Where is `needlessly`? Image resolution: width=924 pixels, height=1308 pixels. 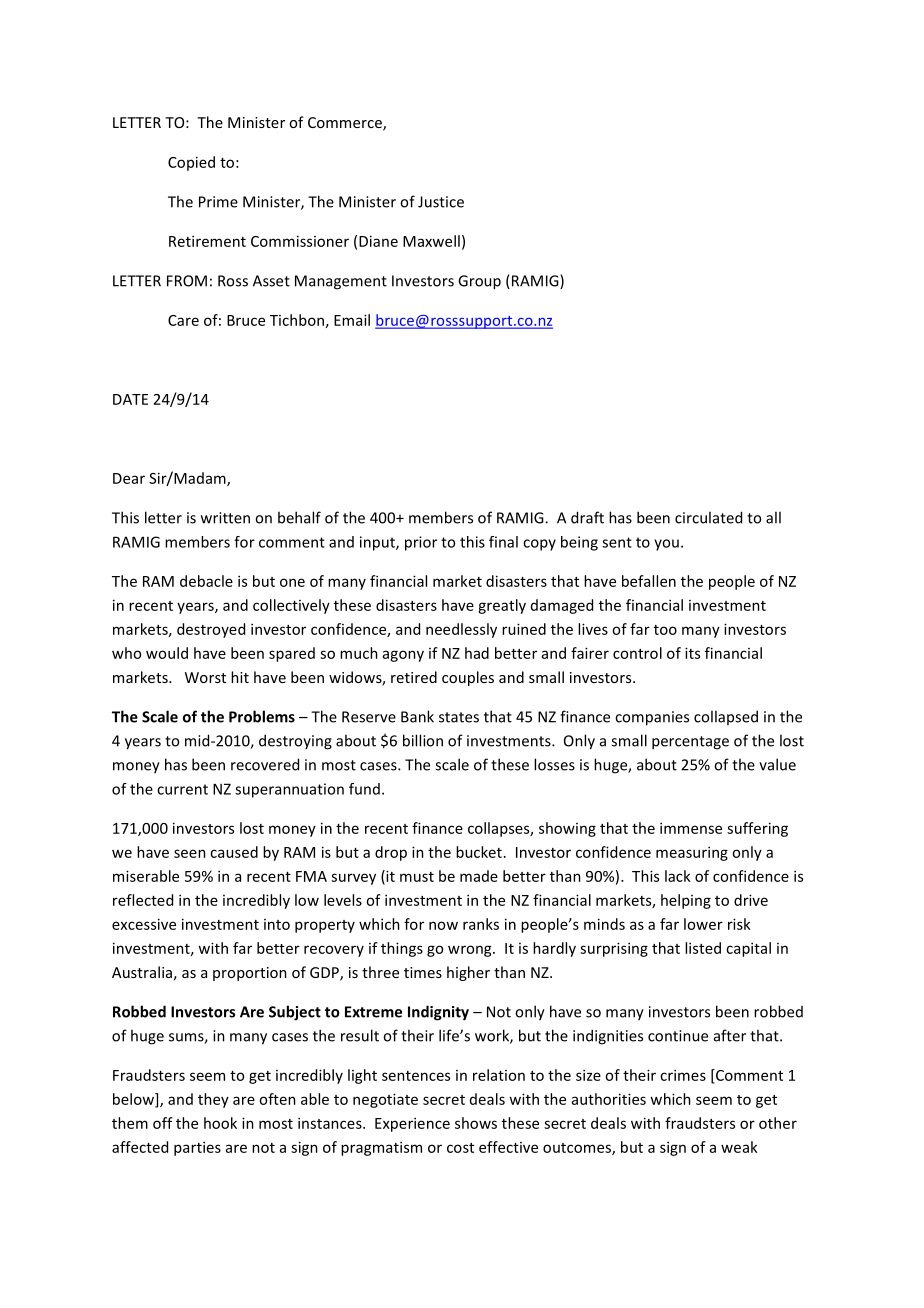
needlessly is located at coordinates (461, 630).
